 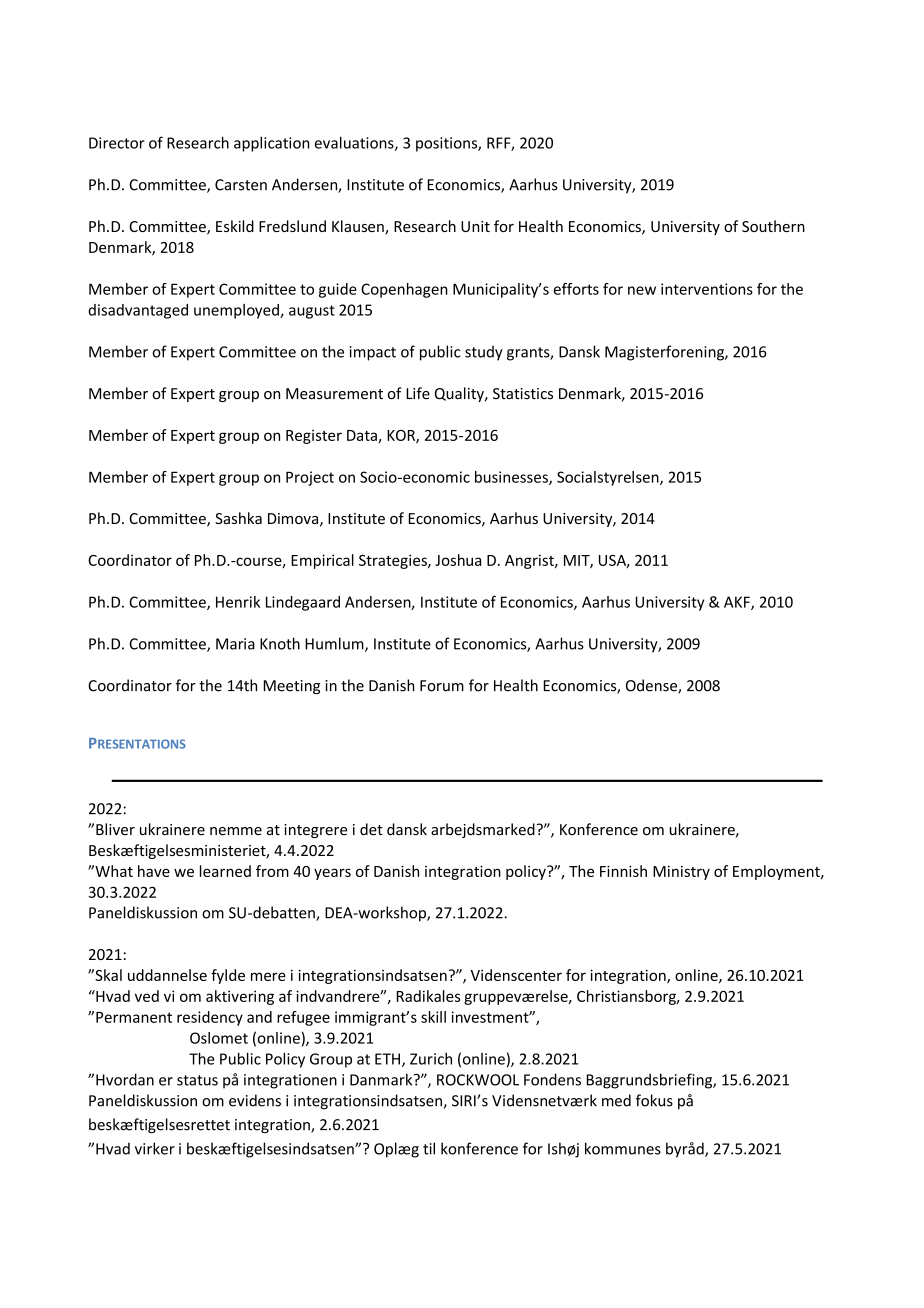 I want to click on status, so click(x=197, y=1080).
